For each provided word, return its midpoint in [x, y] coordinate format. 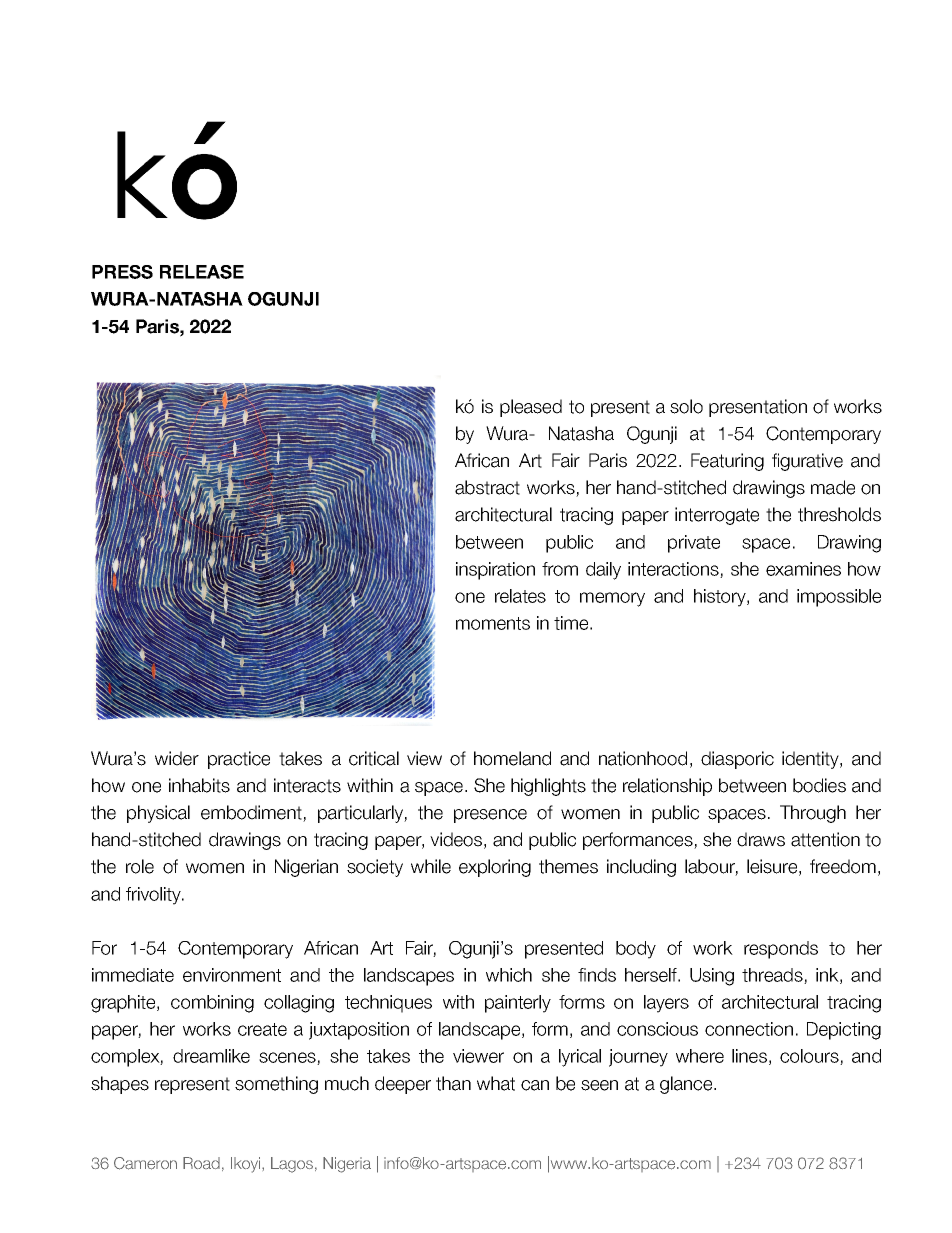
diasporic [737, 760]
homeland [512, 758]
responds [781, 950]
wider [177, 758]
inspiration [495, 571]
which [509, 975]
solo [686, 406]
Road [201, 1163]
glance [687, 1085]
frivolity [154, 896]
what [496, 1083]
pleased [531, 408]
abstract [487, 487]
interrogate [717, 516]
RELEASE [202, 272]
